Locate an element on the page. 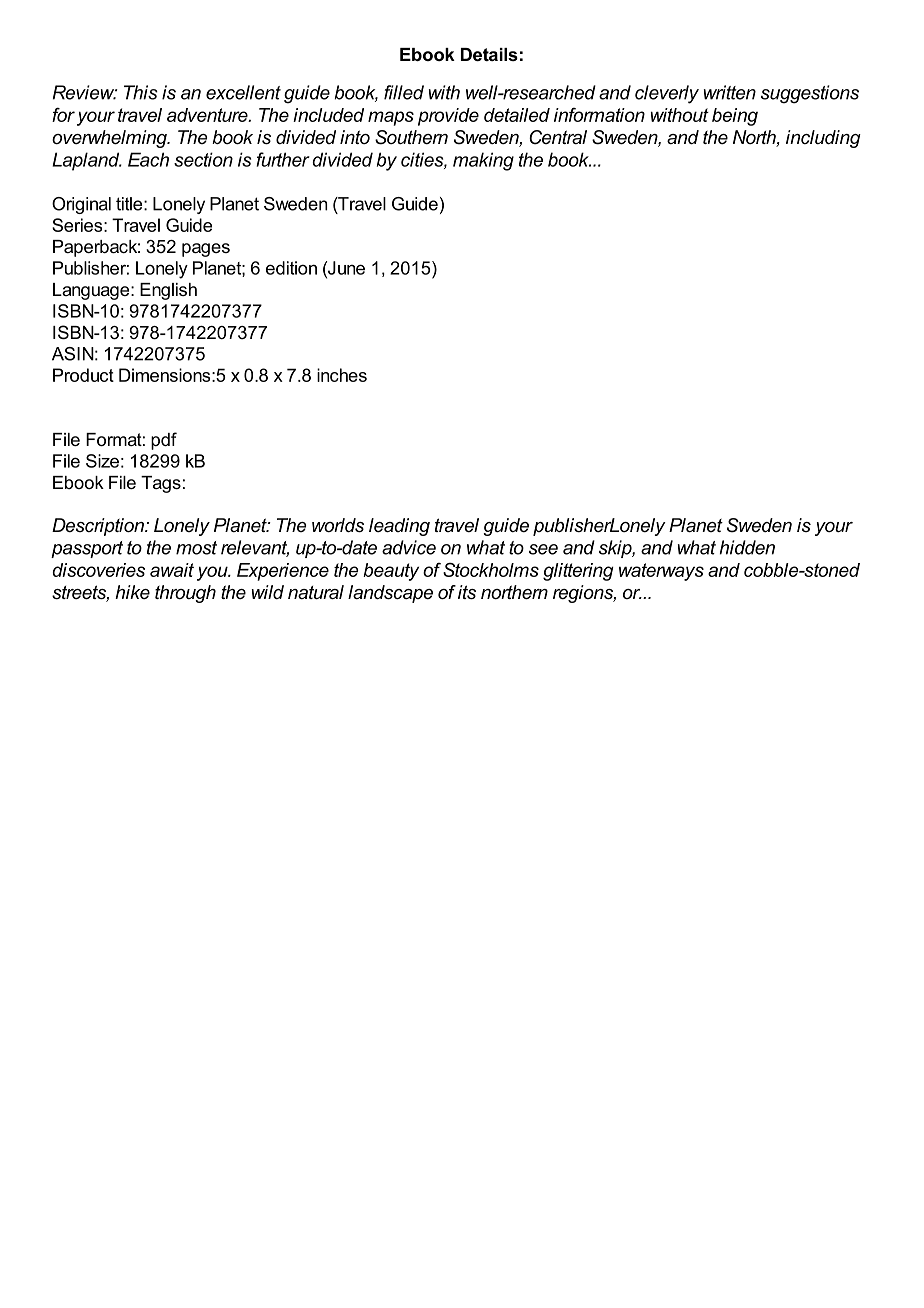 The width and height of the page is (924, 1308). its is located at coordinates (467, 592).
